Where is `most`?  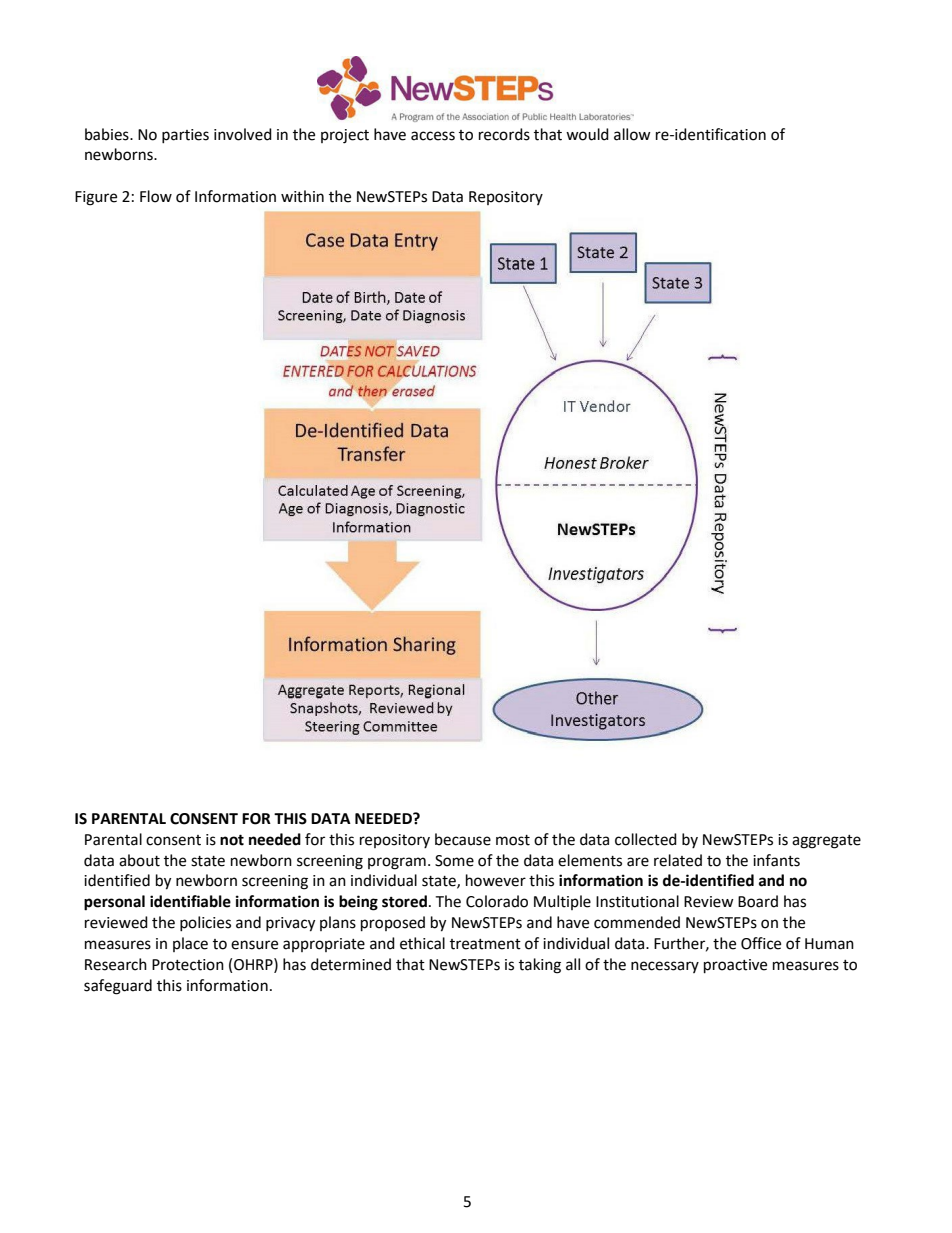 most is located at coordinates (513, 840).
